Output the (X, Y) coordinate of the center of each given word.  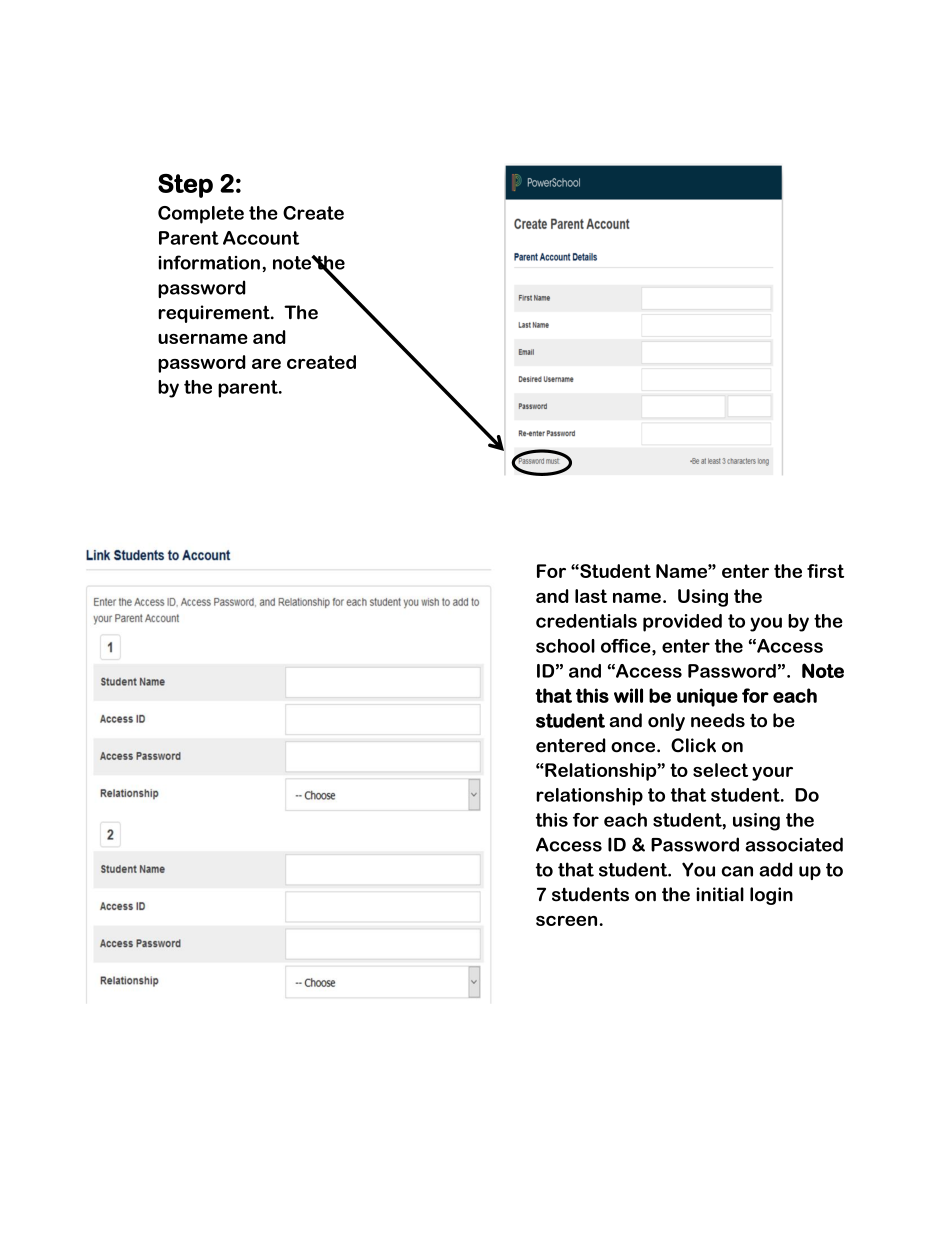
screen (566, 921)
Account (261, 238)
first (825, 571)
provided (682, 623)
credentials (586, 621)
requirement (215, 314)
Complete (201, 215)
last (591, 596)
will (628, 695)
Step (185, 186)
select (720, 770)
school (565, 646)
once (634, 747)
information (209, 262)
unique (707, 697)
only (666, 722)
